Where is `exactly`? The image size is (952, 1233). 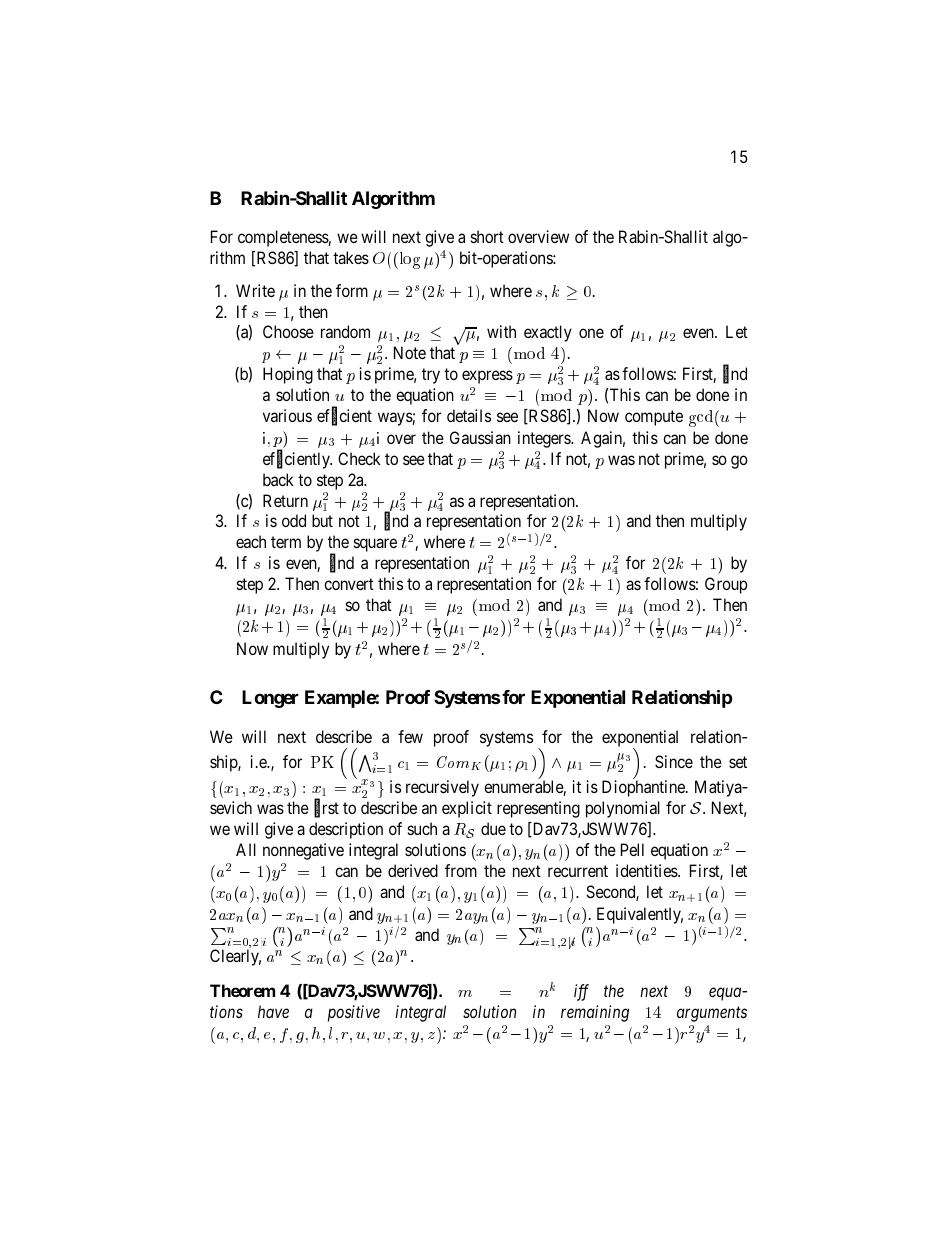 exactly is located at coordinates (548, 333).
